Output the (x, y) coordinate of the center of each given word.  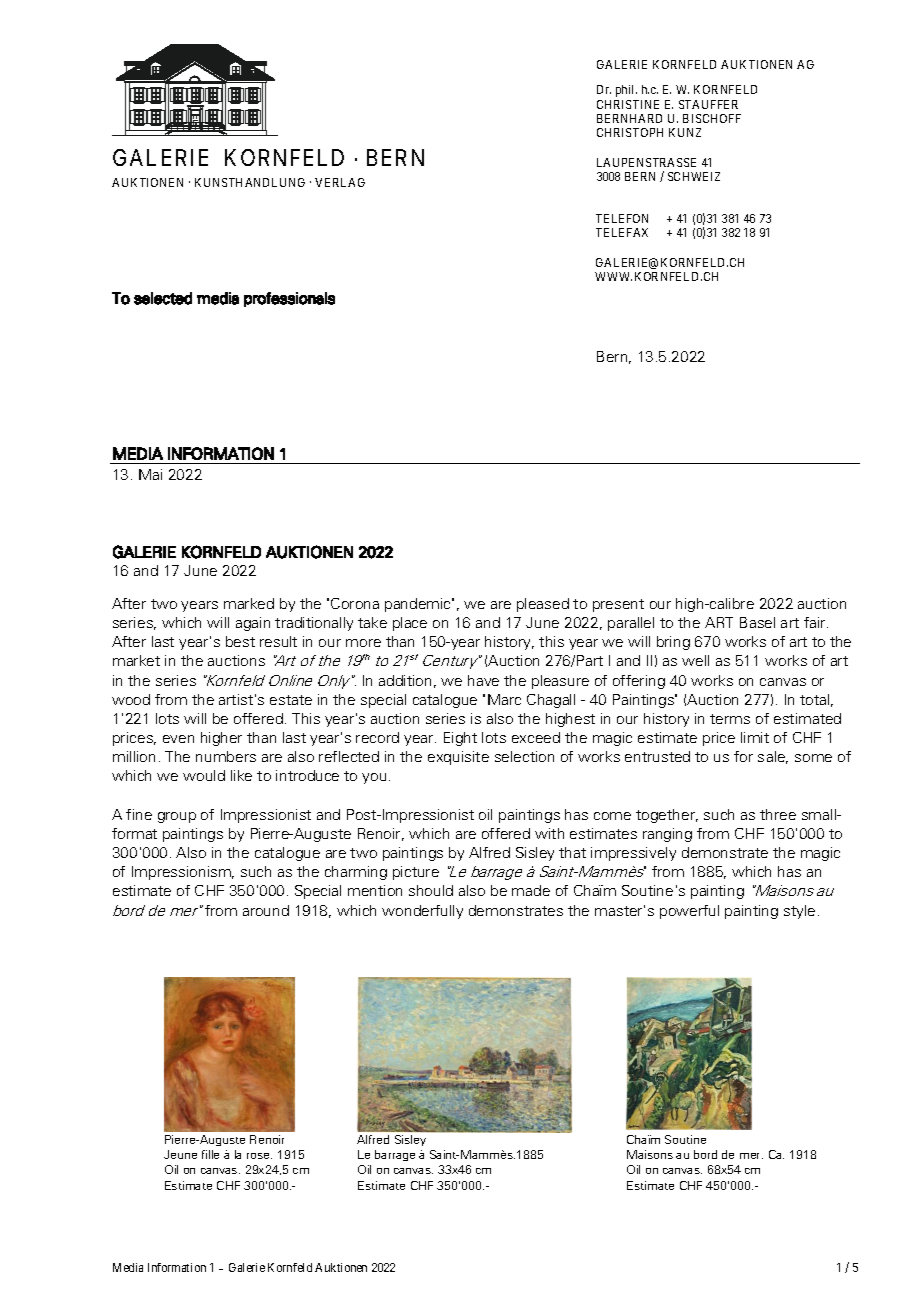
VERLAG (340, 182)
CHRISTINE (628, 104)
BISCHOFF (712, 118)
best (240, 641)
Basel (757, 622)
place (410, 624)
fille (210, 1154)
